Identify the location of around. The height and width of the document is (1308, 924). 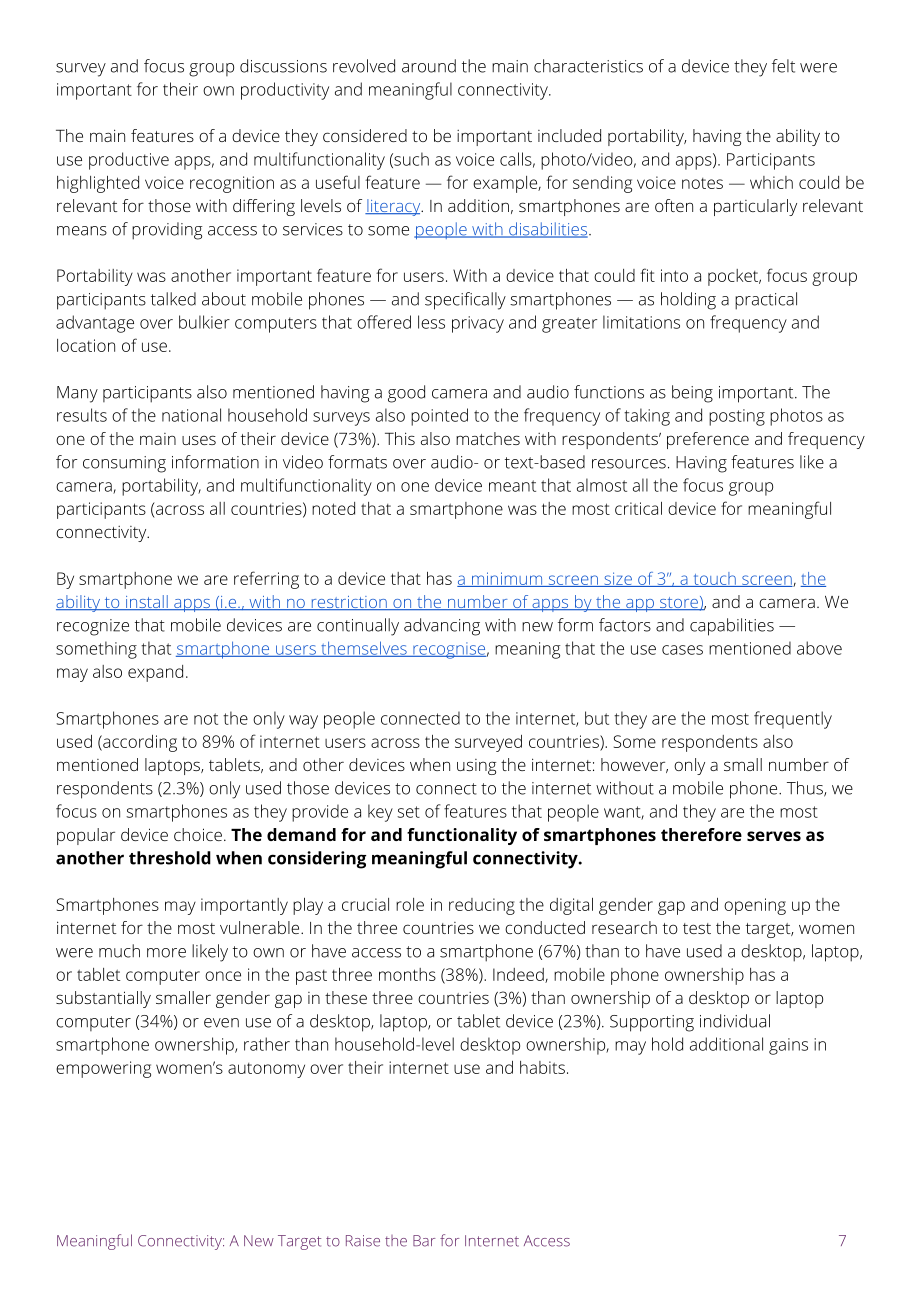
(429, 66).
